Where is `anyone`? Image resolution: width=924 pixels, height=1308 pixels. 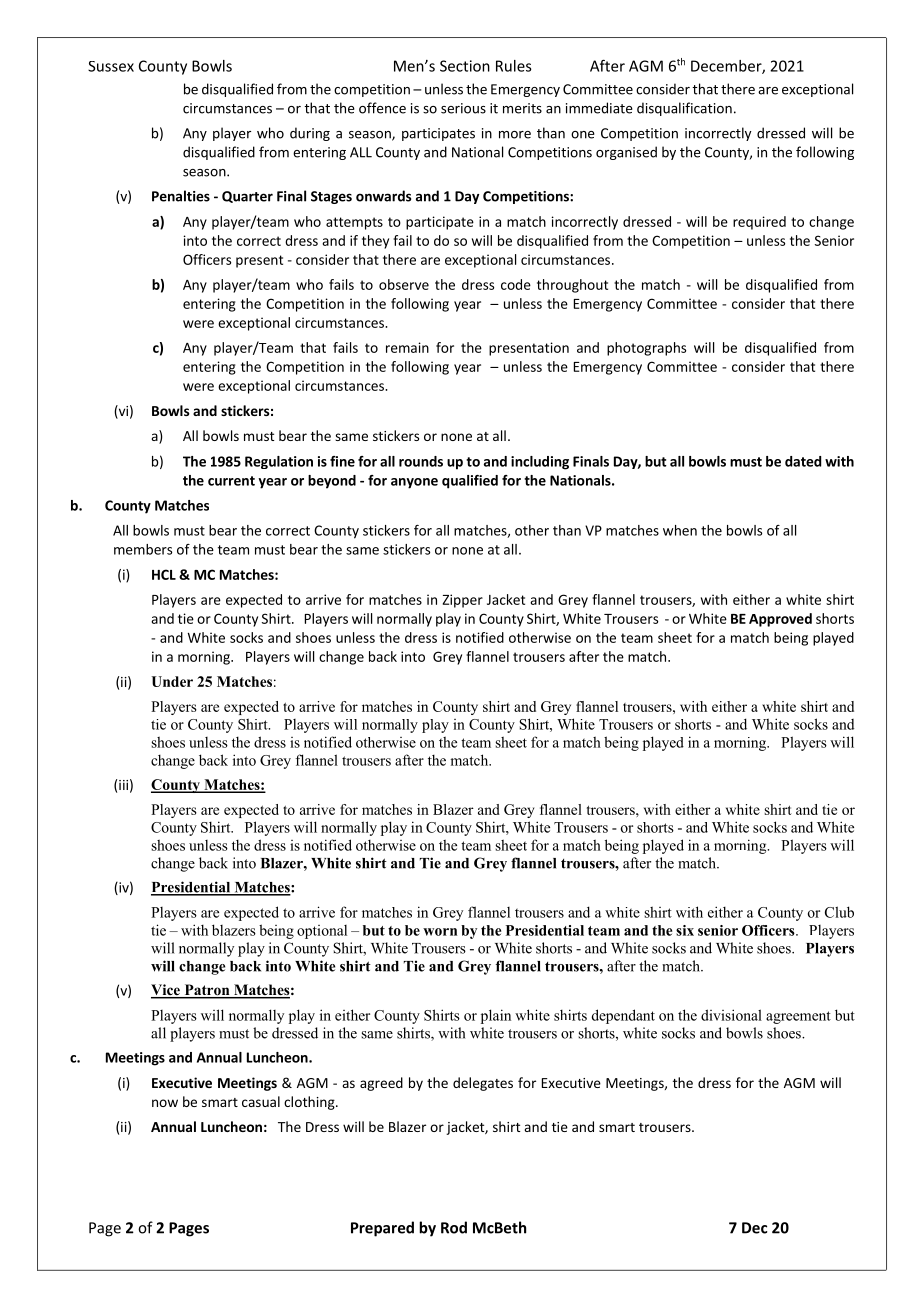 anyone is located at coordinates (414, 483).
